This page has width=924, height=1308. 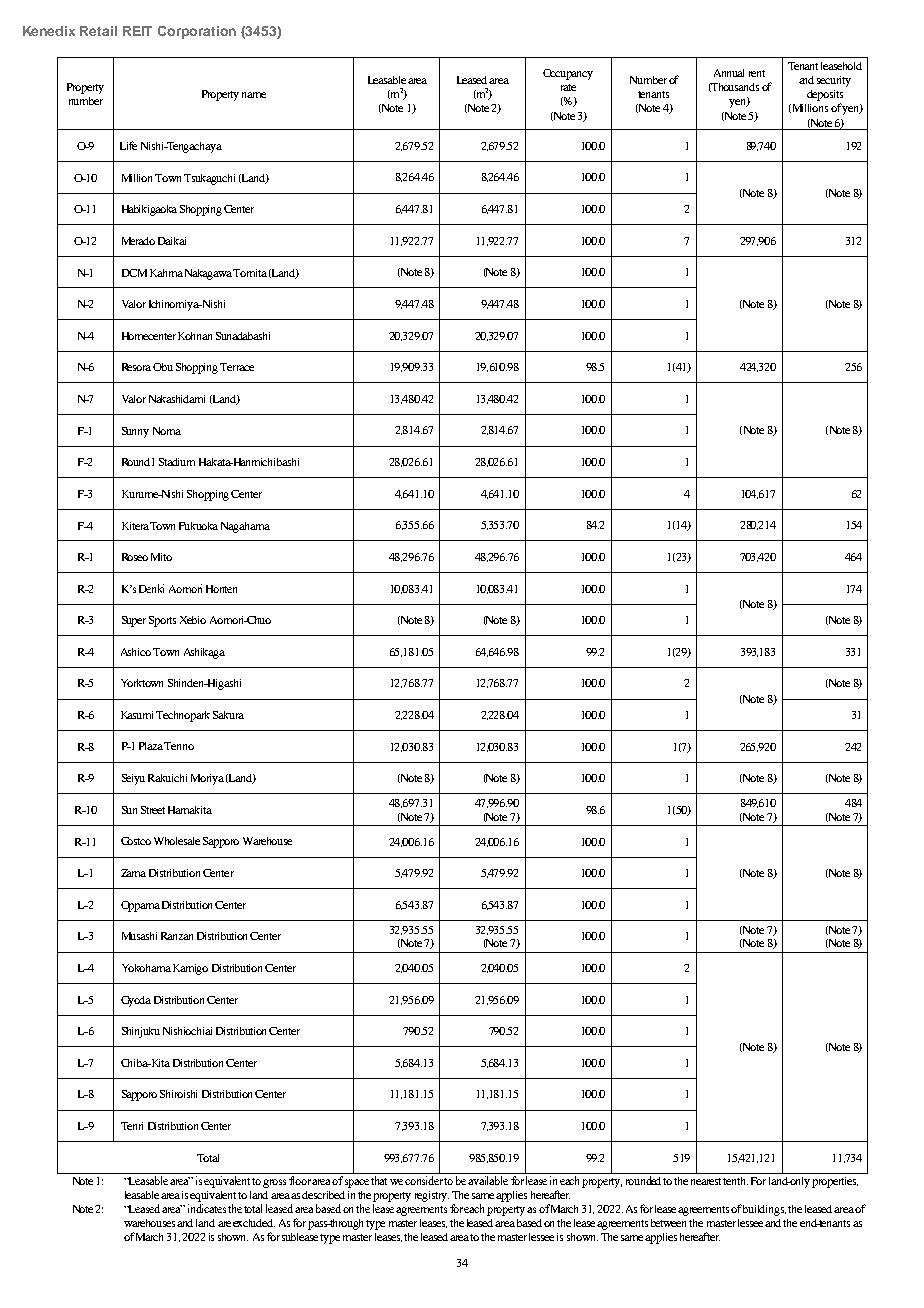 I want to click on rent, so click(x=757, y=73).
